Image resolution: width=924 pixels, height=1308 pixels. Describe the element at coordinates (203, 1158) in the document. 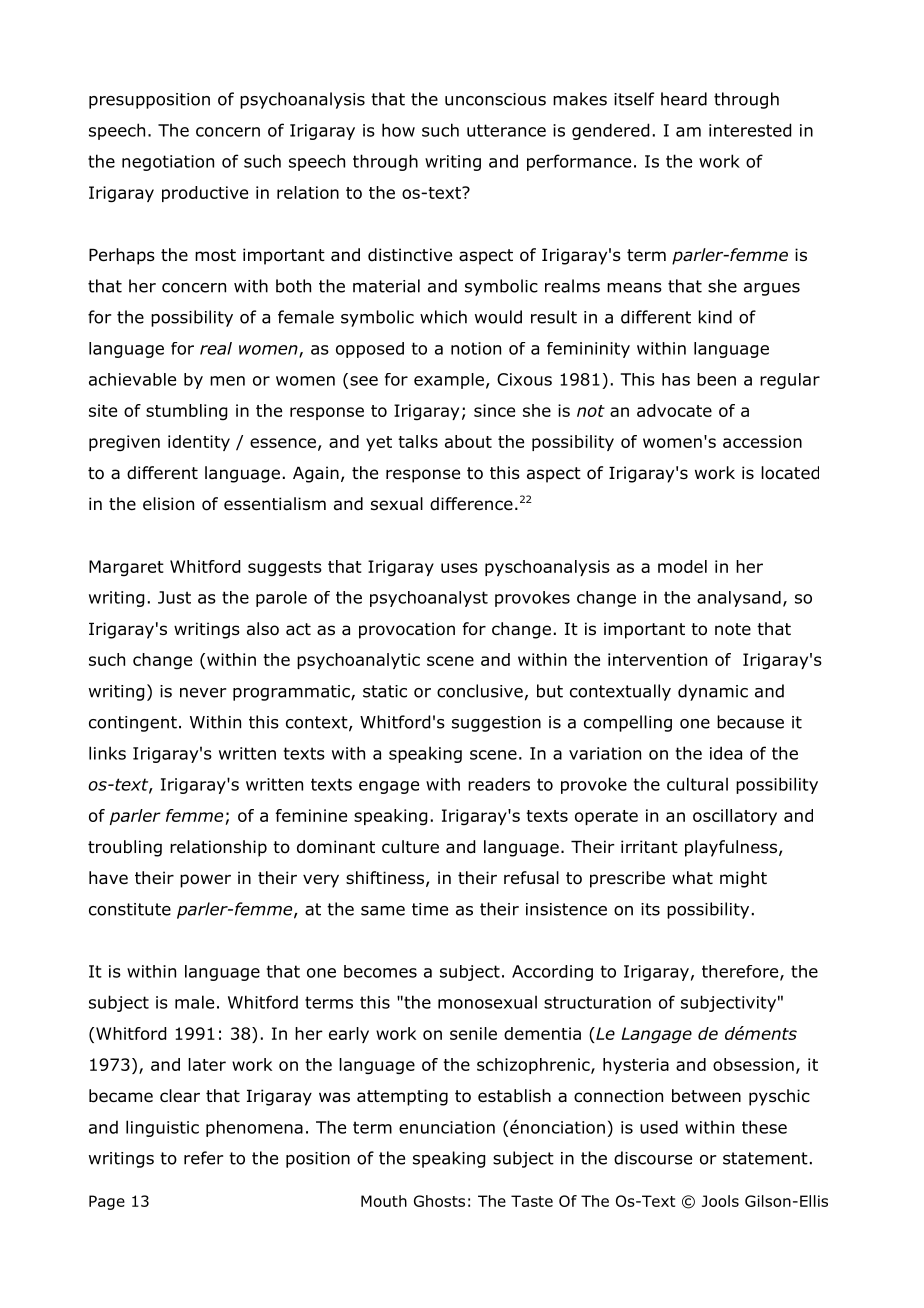

I see `refer` at that location.
